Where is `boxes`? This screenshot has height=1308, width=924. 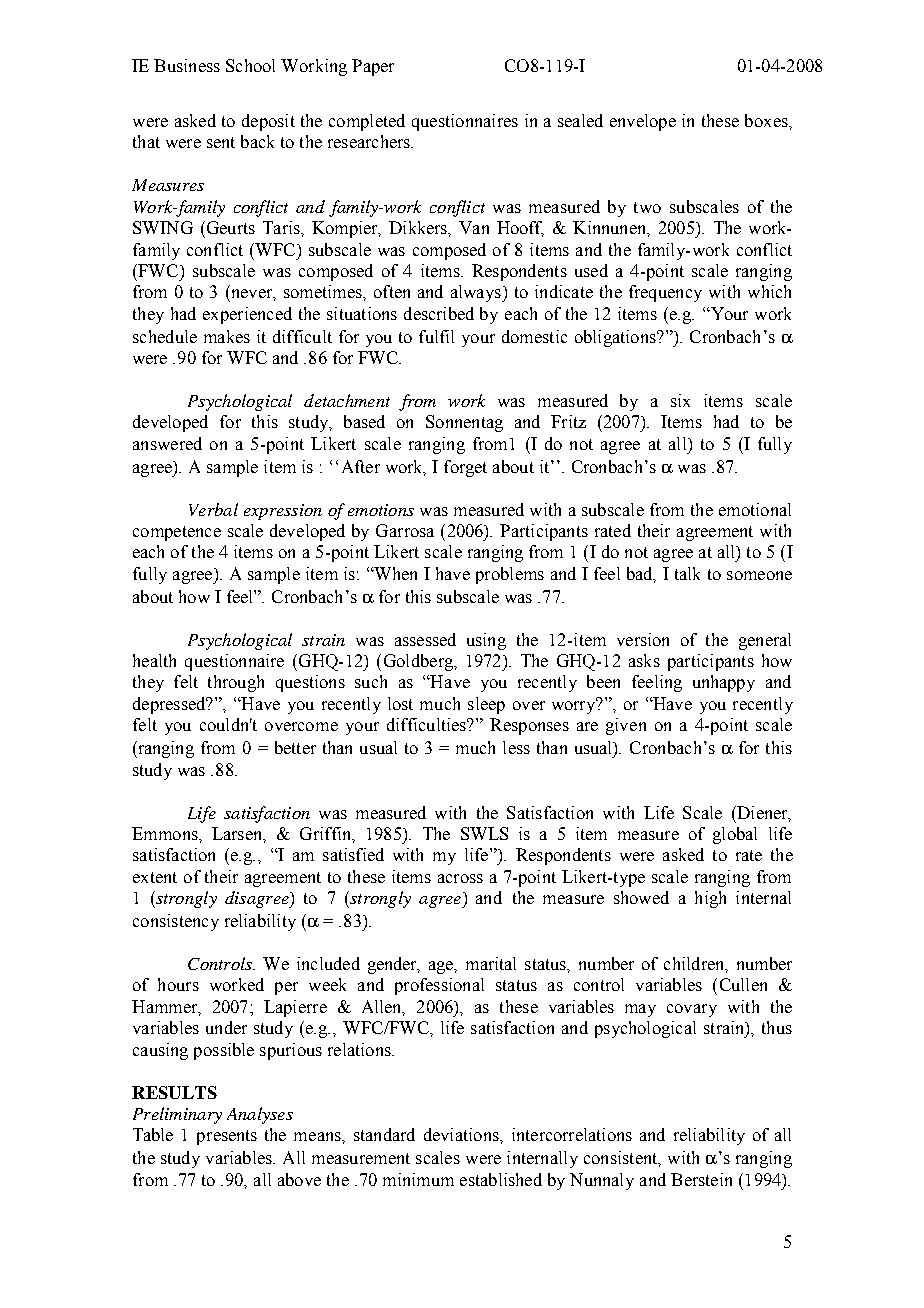
boxes is located at coordinates (767, 120).
